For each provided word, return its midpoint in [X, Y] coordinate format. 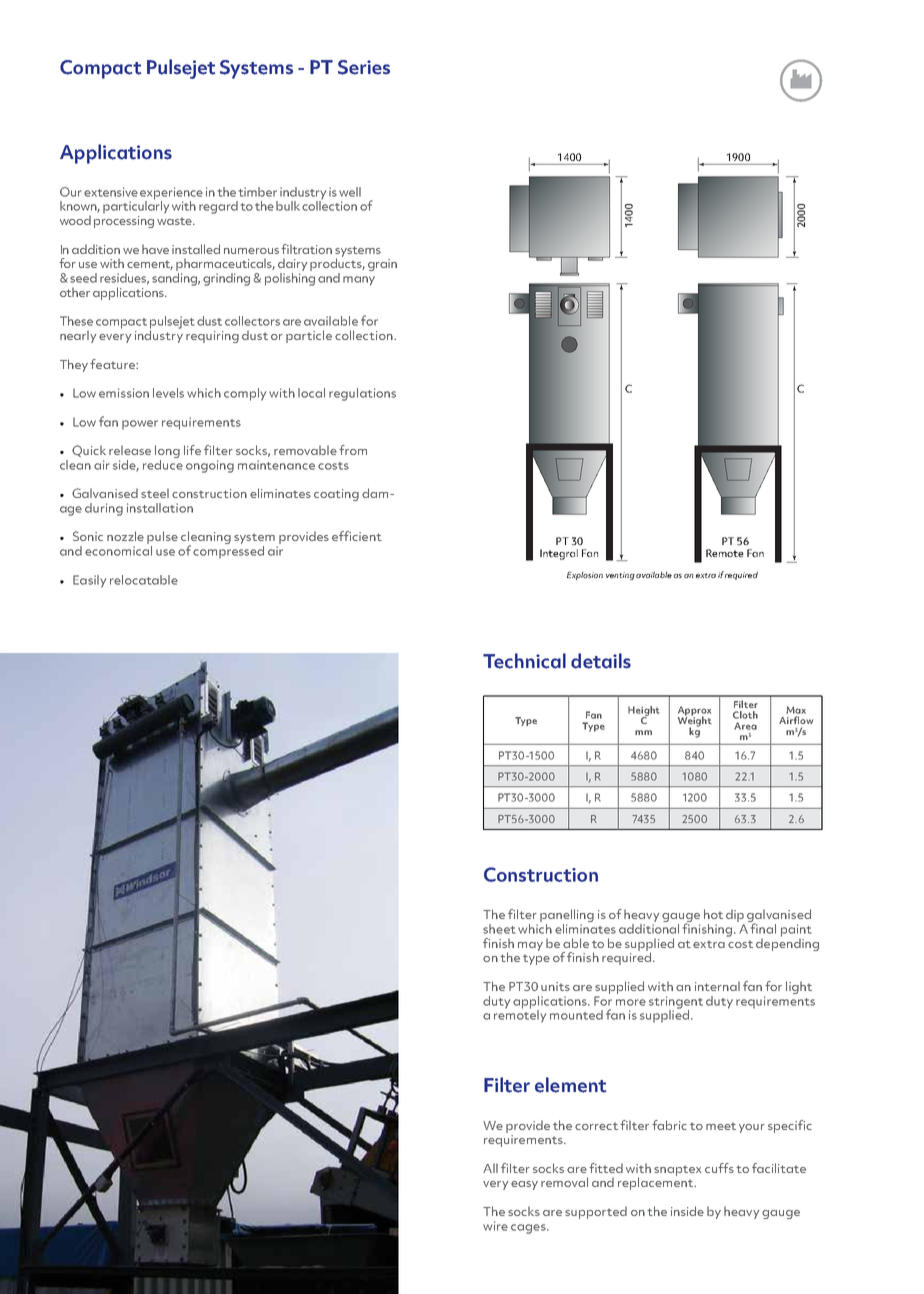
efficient [357, 536]
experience [171, 194]
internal [717, 986]
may [530, 946]
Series [364, 67]
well [350, 192]
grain [382, 265]
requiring [212, 337]
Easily [89, 581]
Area [745, 726]
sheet [499, 929]
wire [495, 1226]
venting [620, 576]
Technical [524, 661]
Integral [559, 554]
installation [160, 508]
